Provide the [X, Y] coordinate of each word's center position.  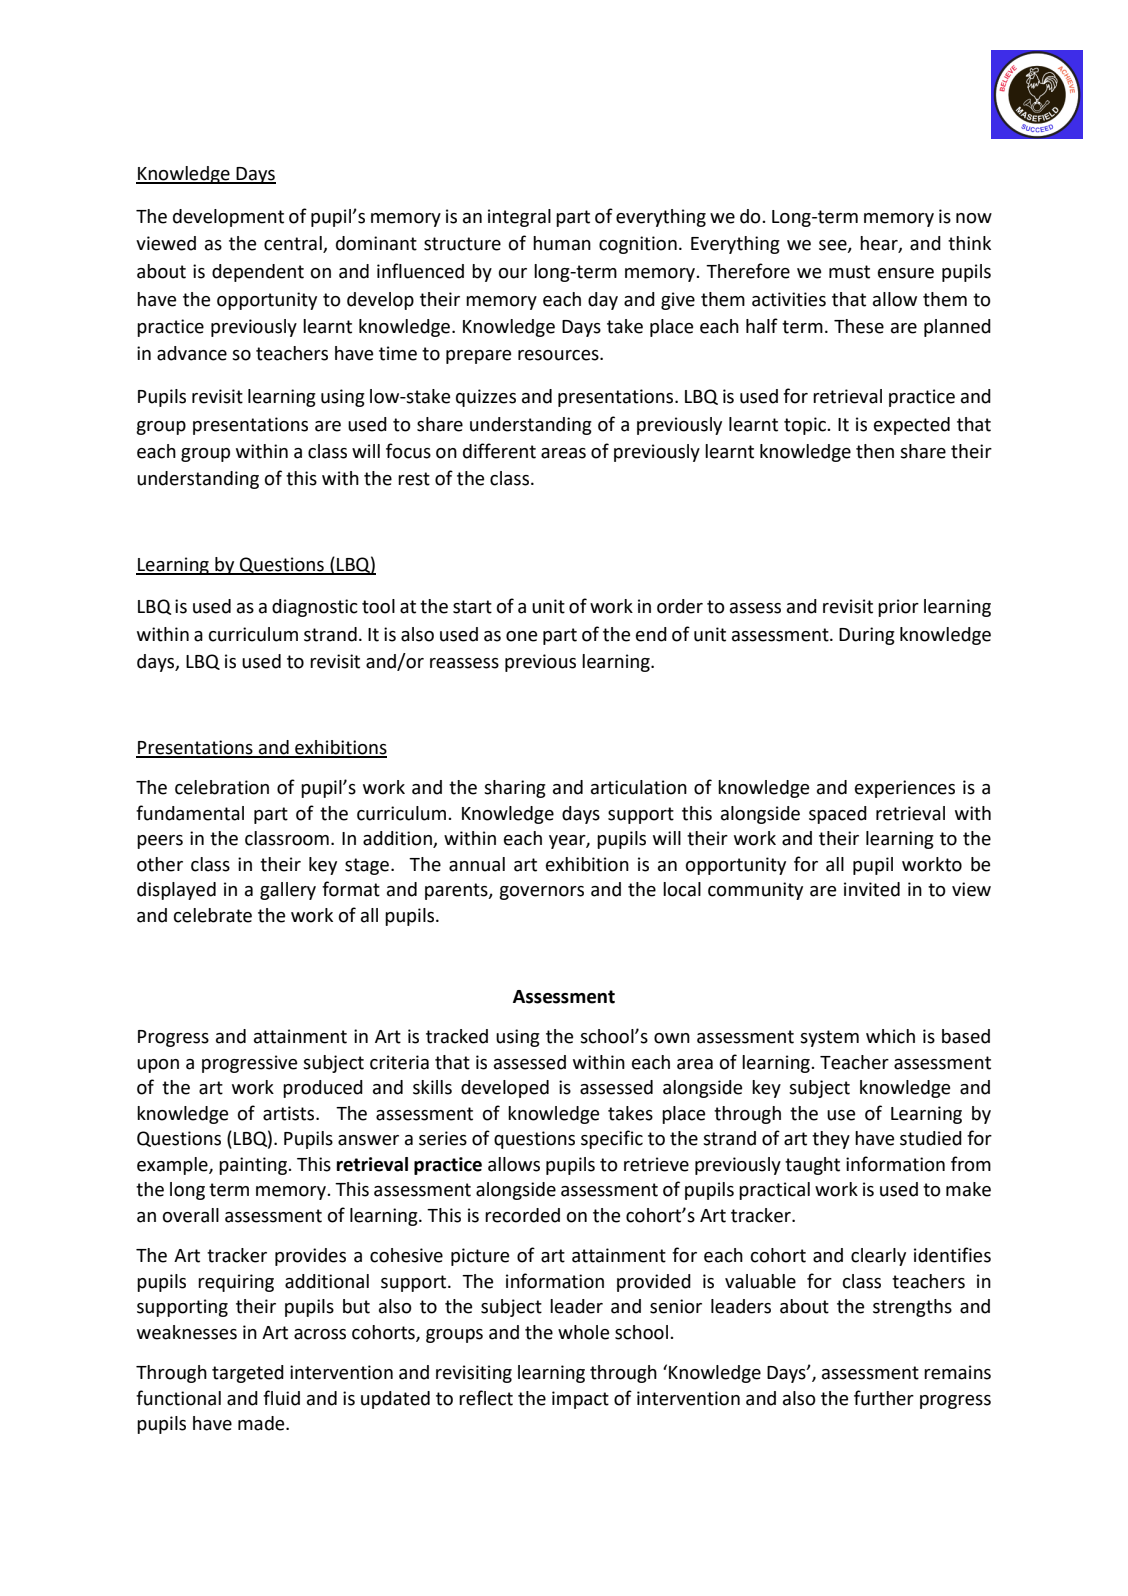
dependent [258, 273]
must [849, 272]
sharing [515, 789]
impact [580, 1400]
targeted [248, 1374]
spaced [838, 815]
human [562, 243]
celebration [222, 787]
